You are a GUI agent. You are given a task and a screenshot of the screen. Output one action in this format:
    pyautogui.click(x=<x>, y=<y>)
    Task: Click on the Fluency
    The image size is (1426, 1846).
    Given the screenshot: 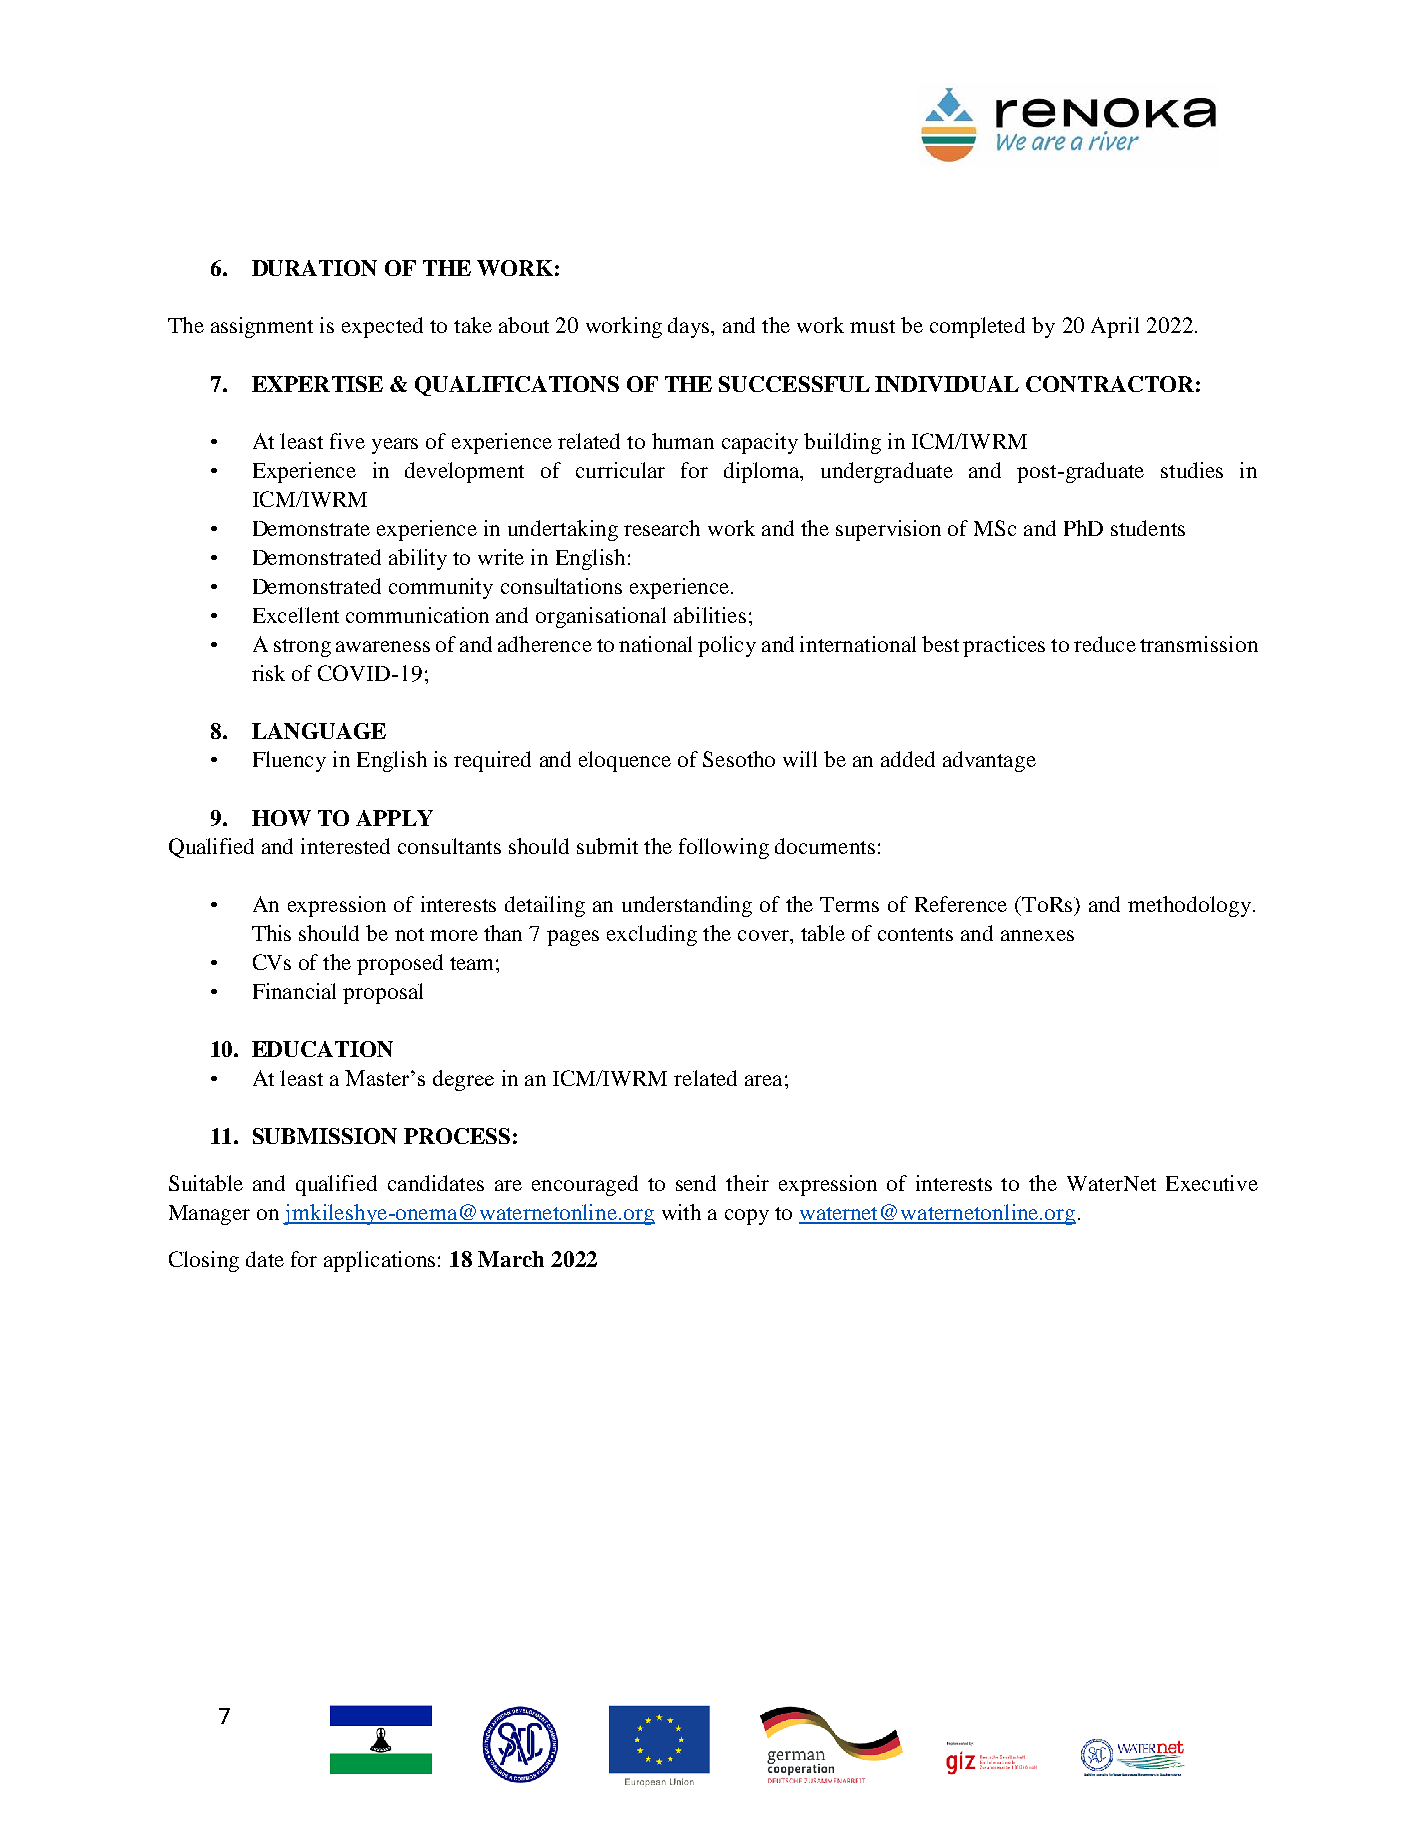 What is the action you would take?
    pyautogui.click(x=289, y=761)
